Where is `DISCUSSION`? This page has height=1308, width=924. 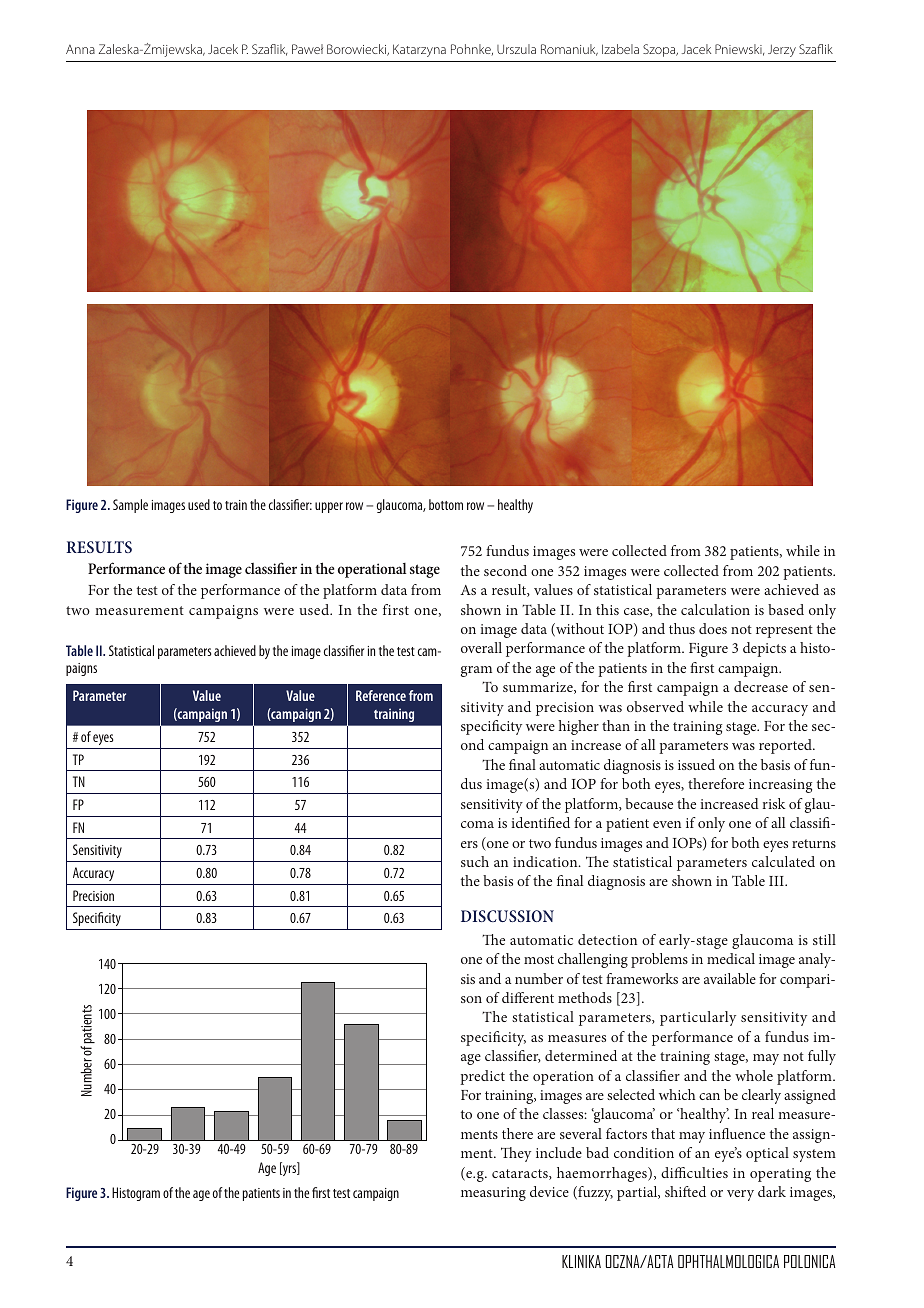 DISCUSSION is located at coordinates (507, 916).
